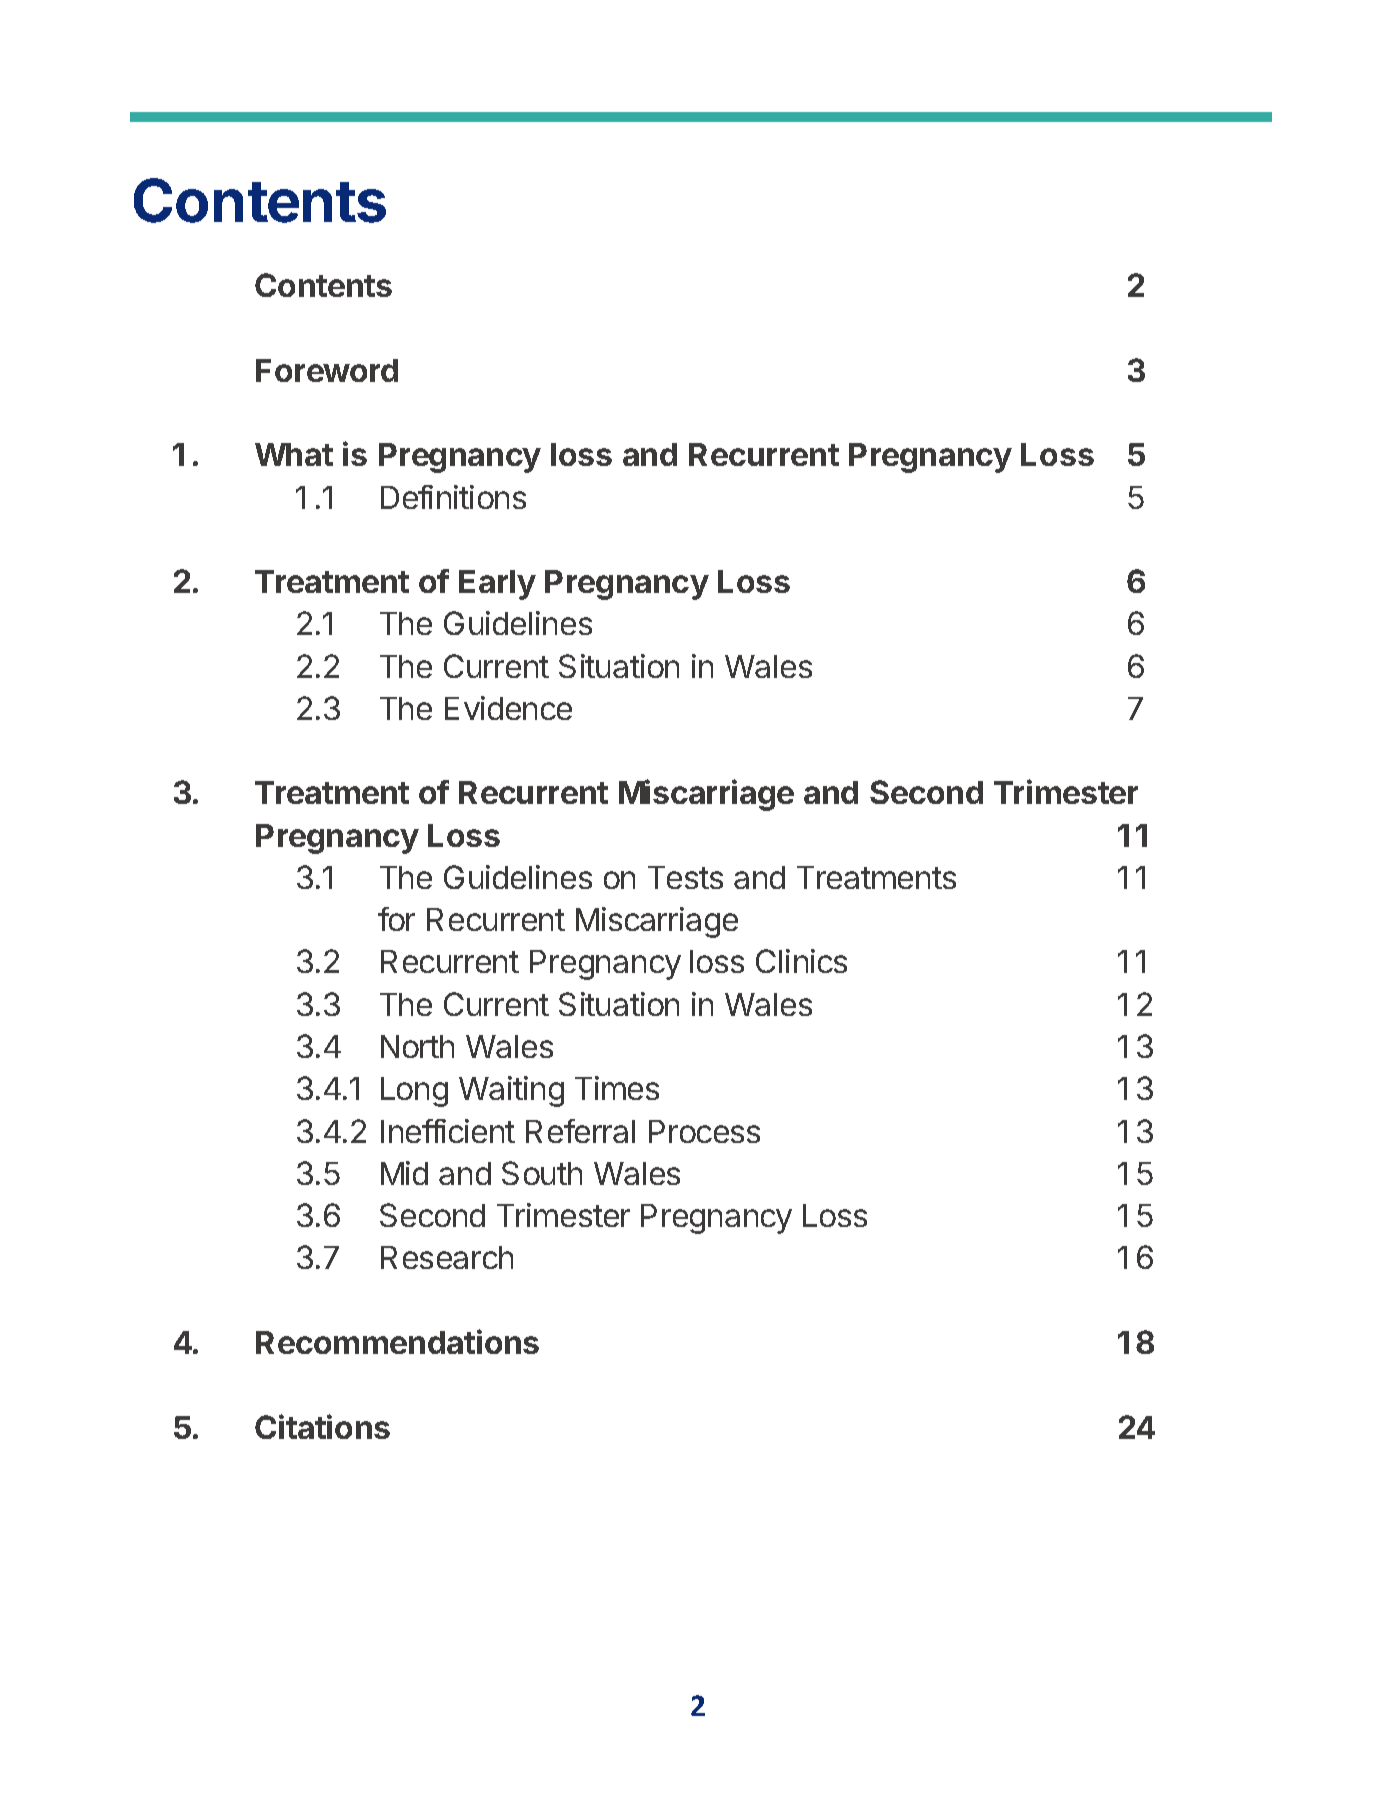 The image size is (1397, 1808). Describe the element at coordinates (508, 708) in the screenshot. I see `Evidence` at that location.
